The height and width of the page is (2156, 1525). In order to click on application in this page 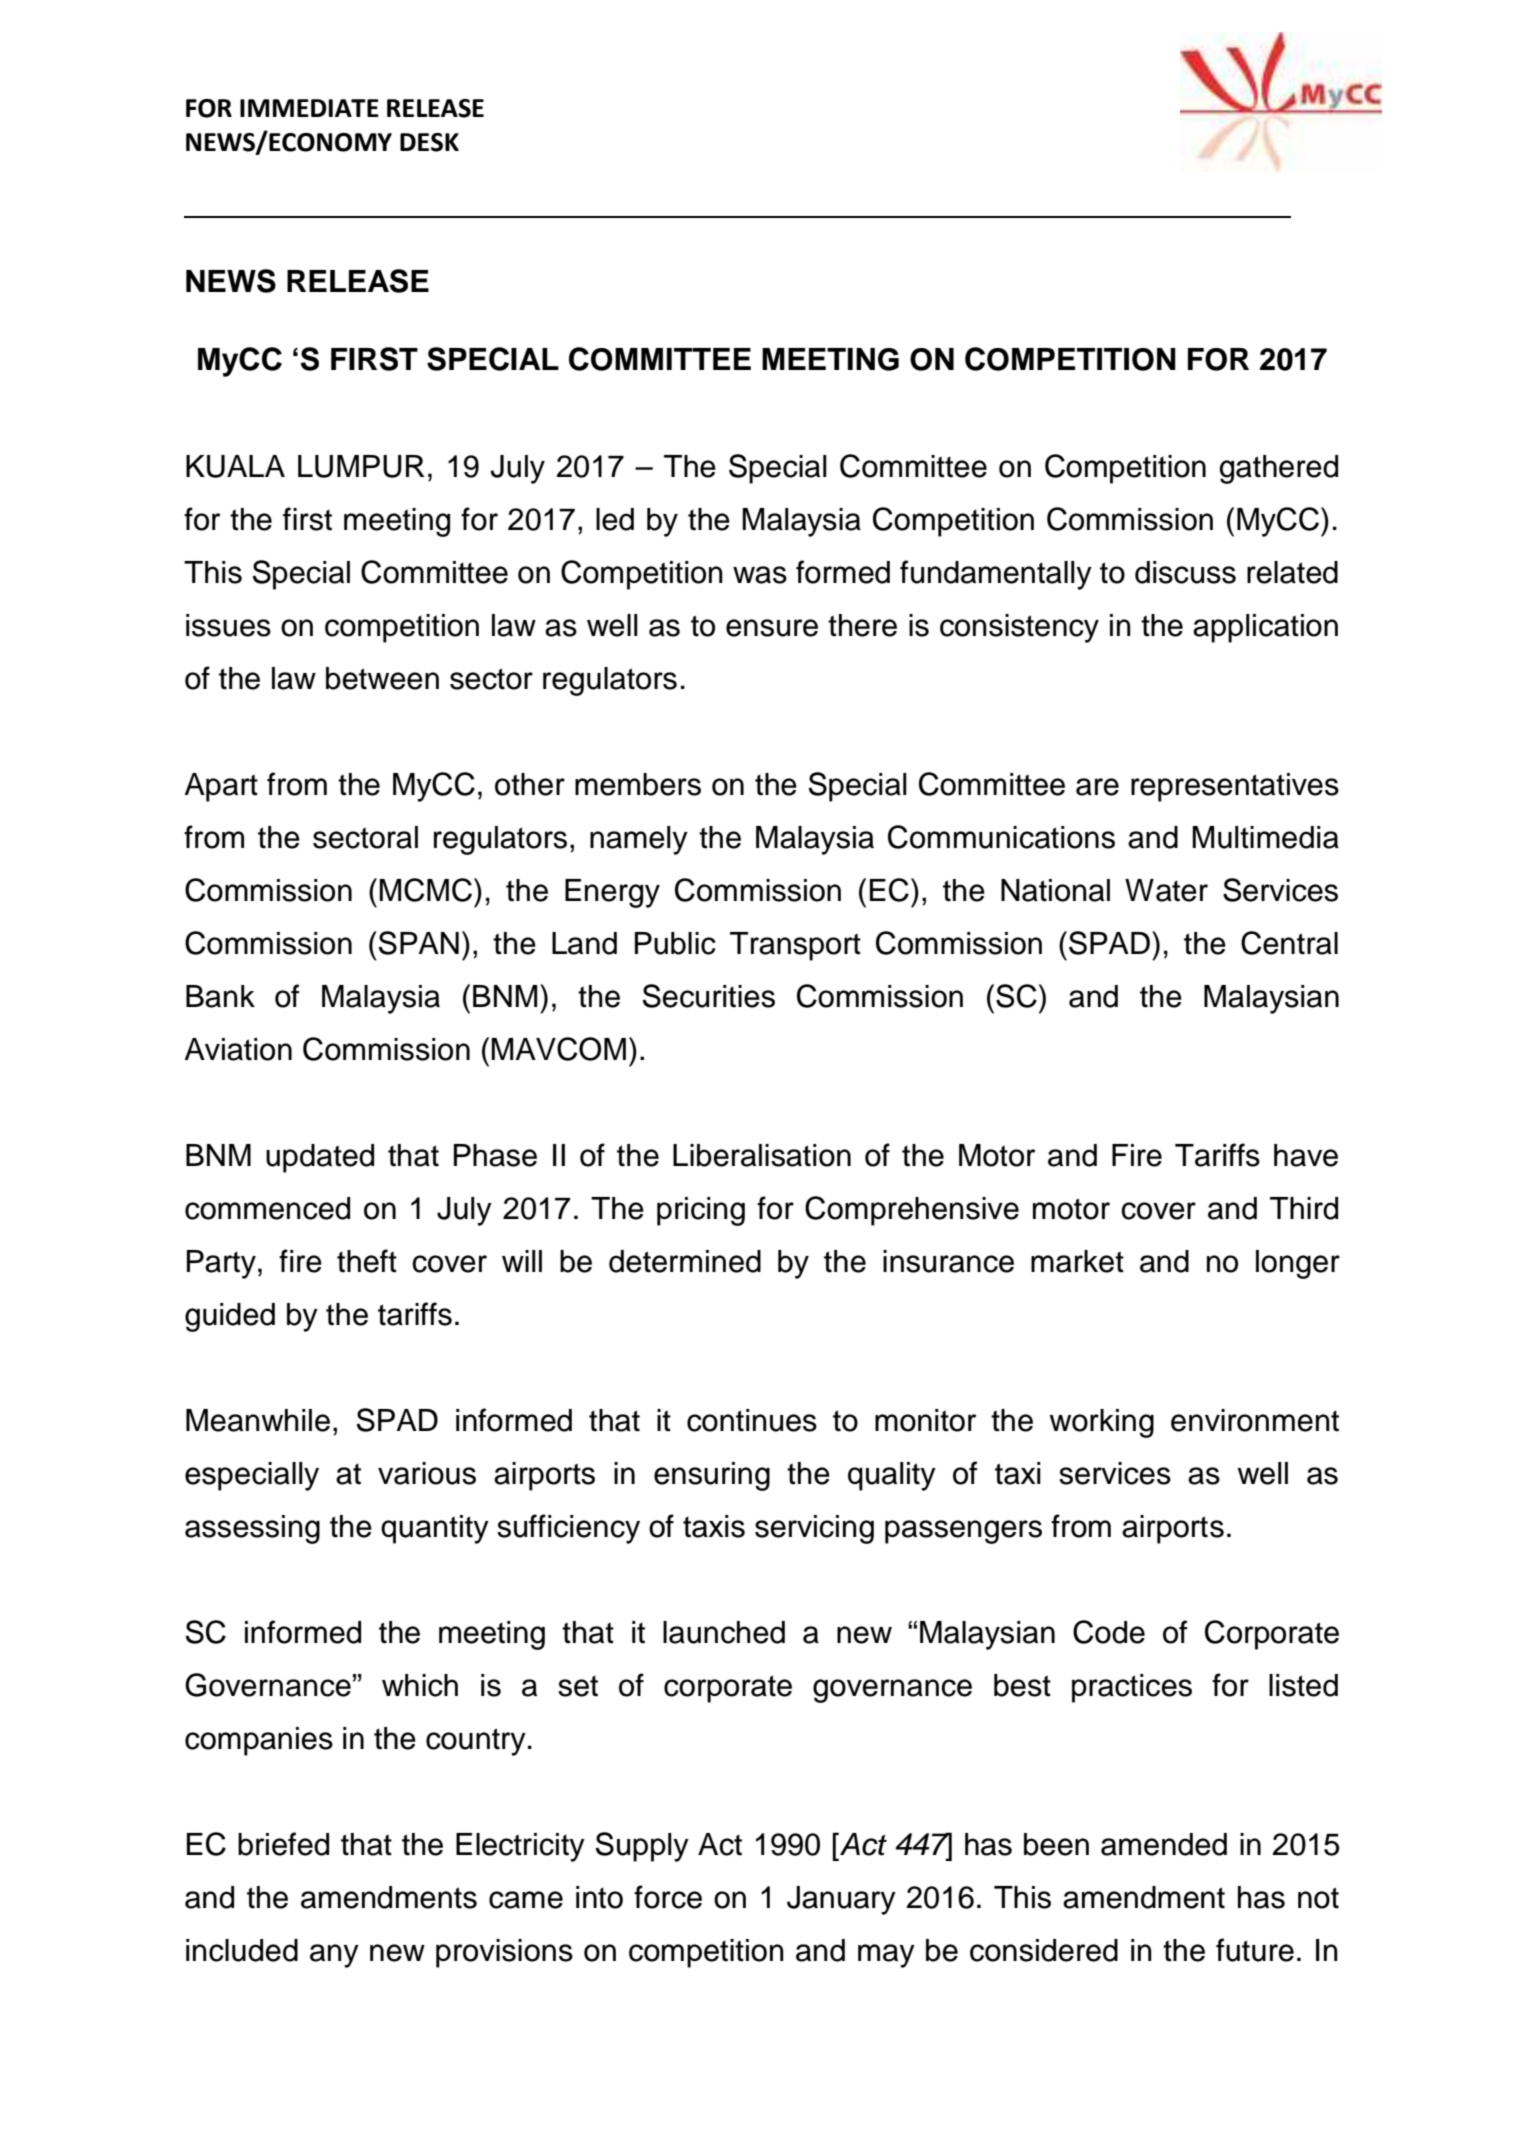, I will do `click(1265, 628)`.
